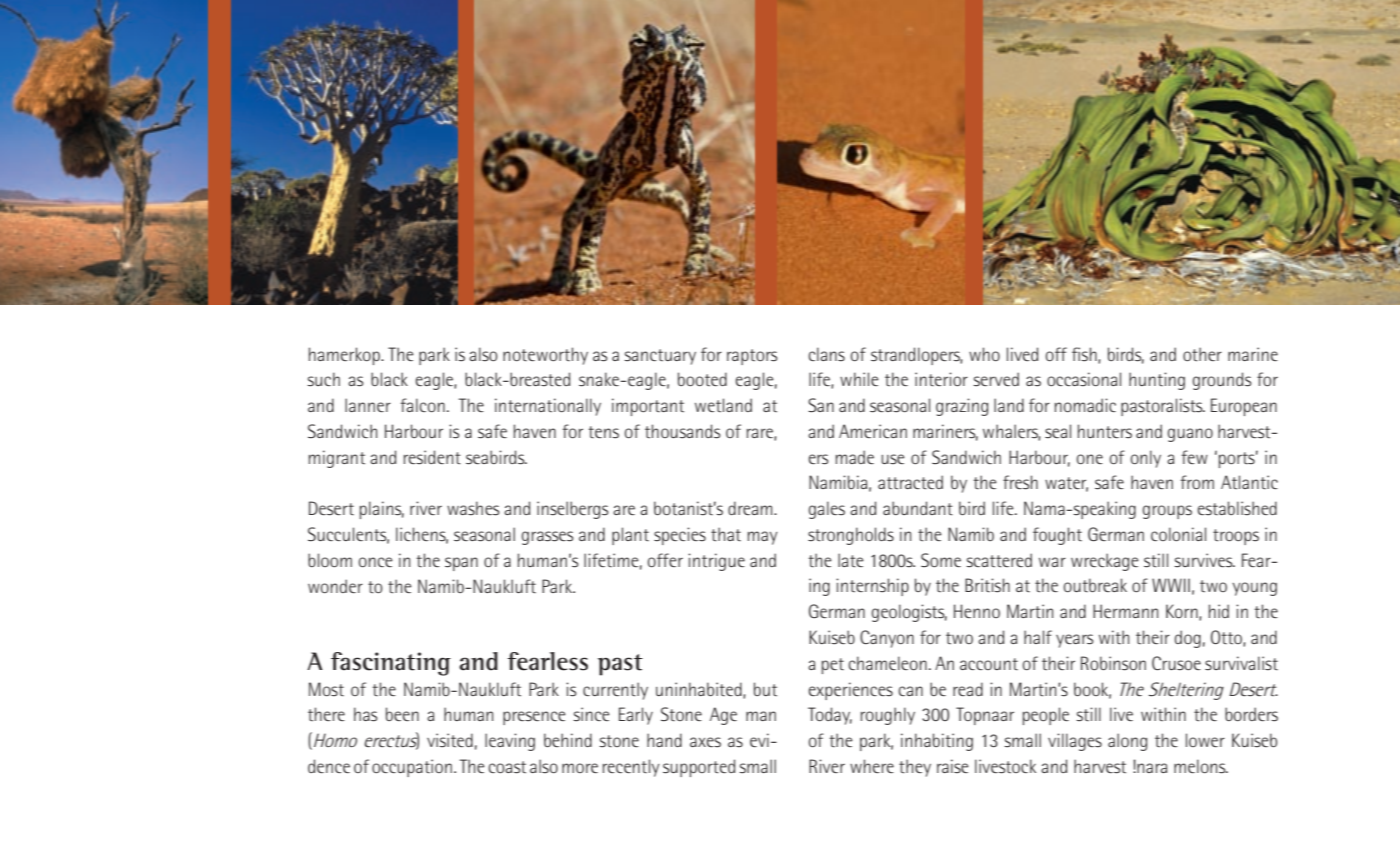  What do you see at coordinates (412, 768) in the image?
I see `occupation` at bounding box center [412, 768].
